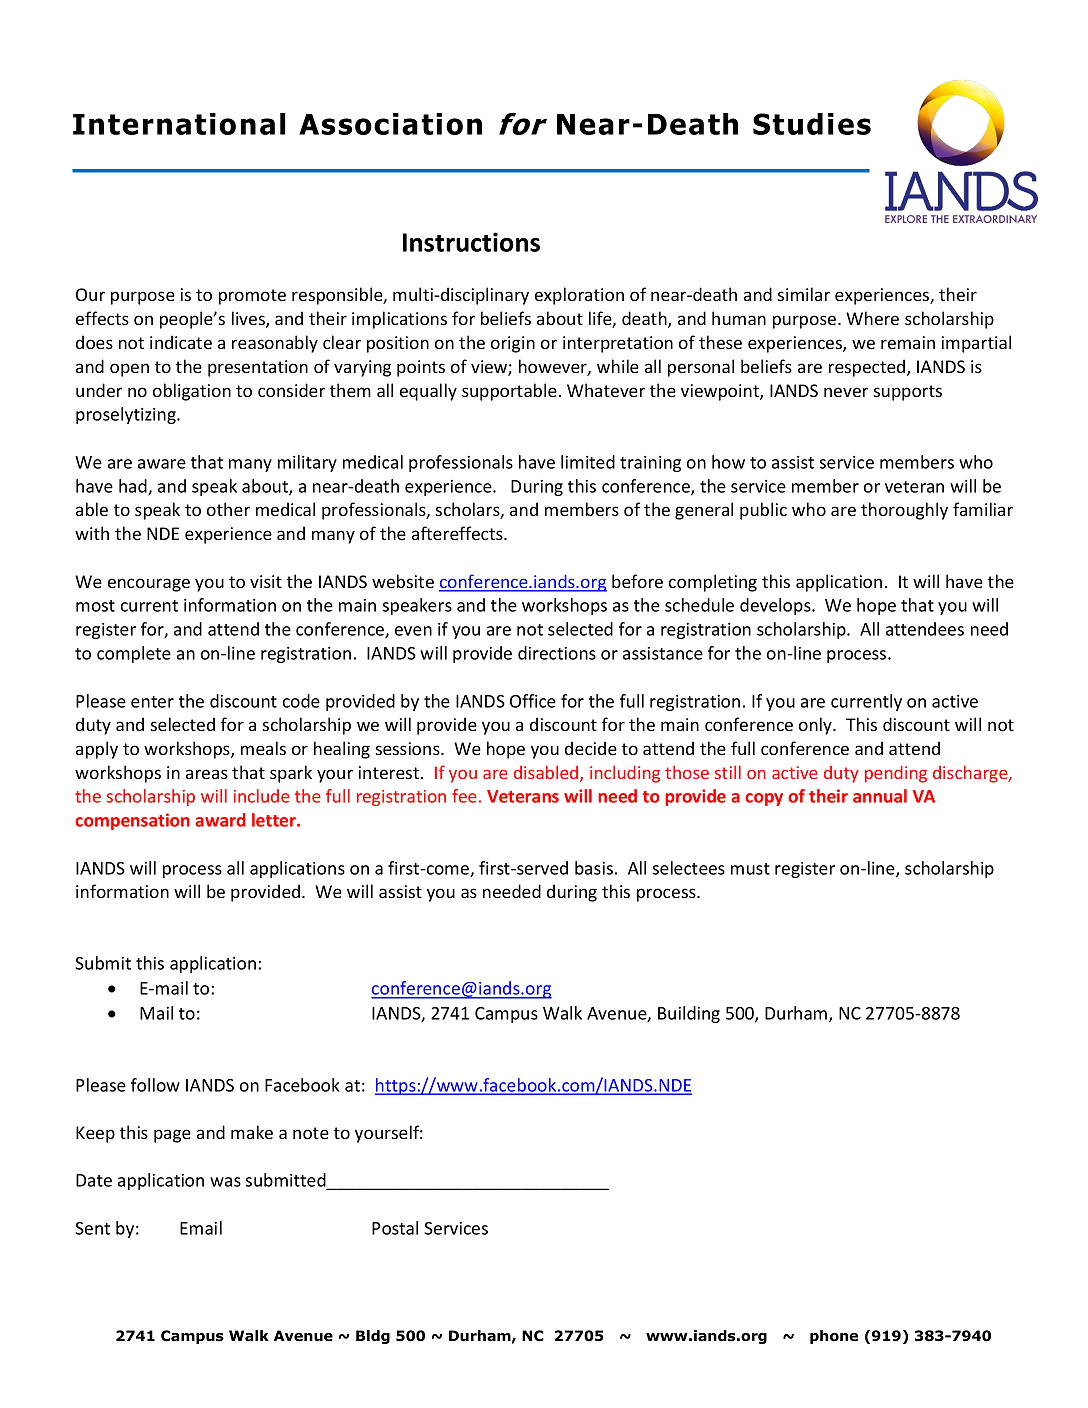 This screenshot has height=1408, width=1088. What do you see at coordinates (533, 701) in the screenshot?
I see `Office` at bounding box center [533, 701].
